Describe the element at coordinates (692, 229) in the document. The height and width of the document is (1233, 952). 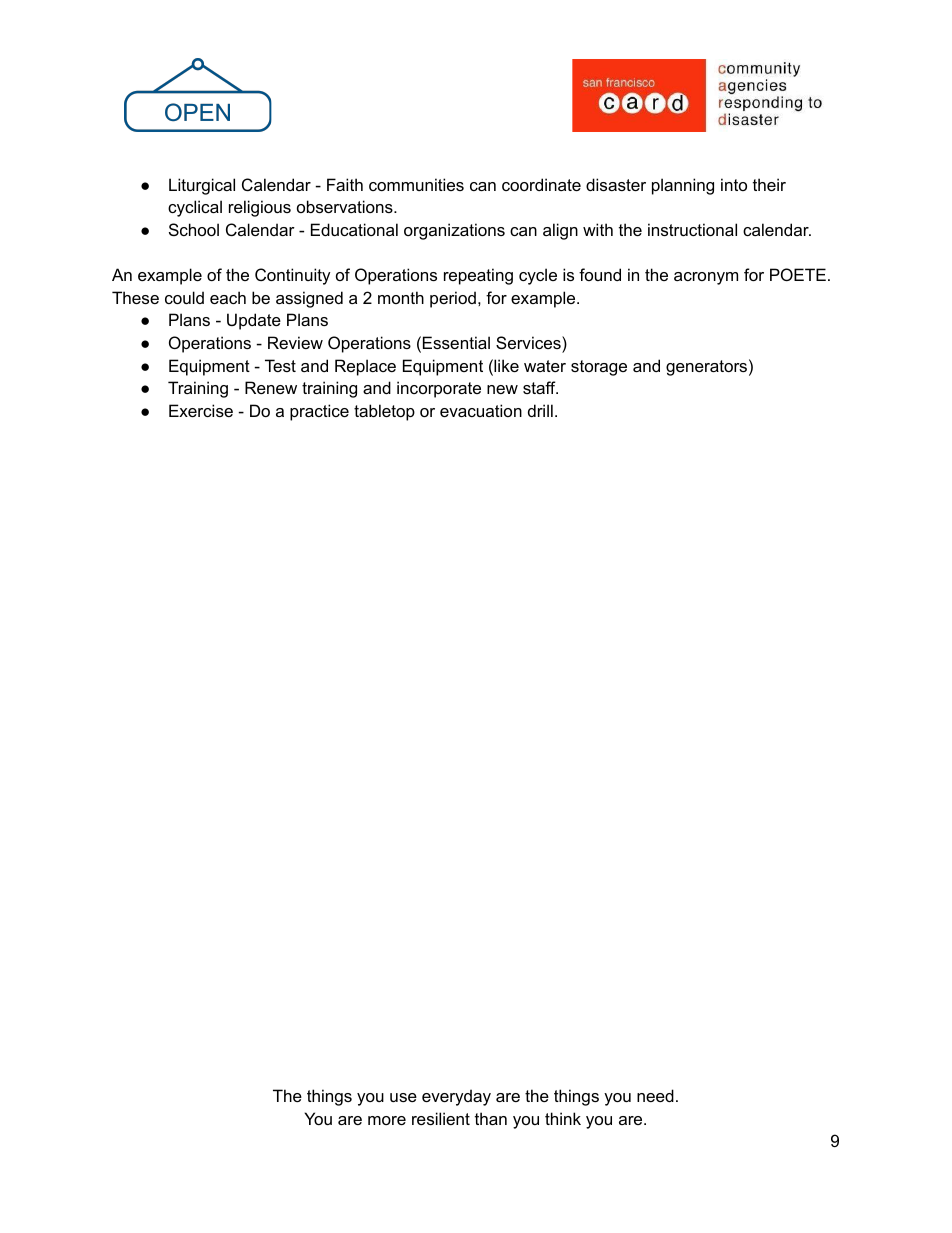
I see `instructional` at that location.
